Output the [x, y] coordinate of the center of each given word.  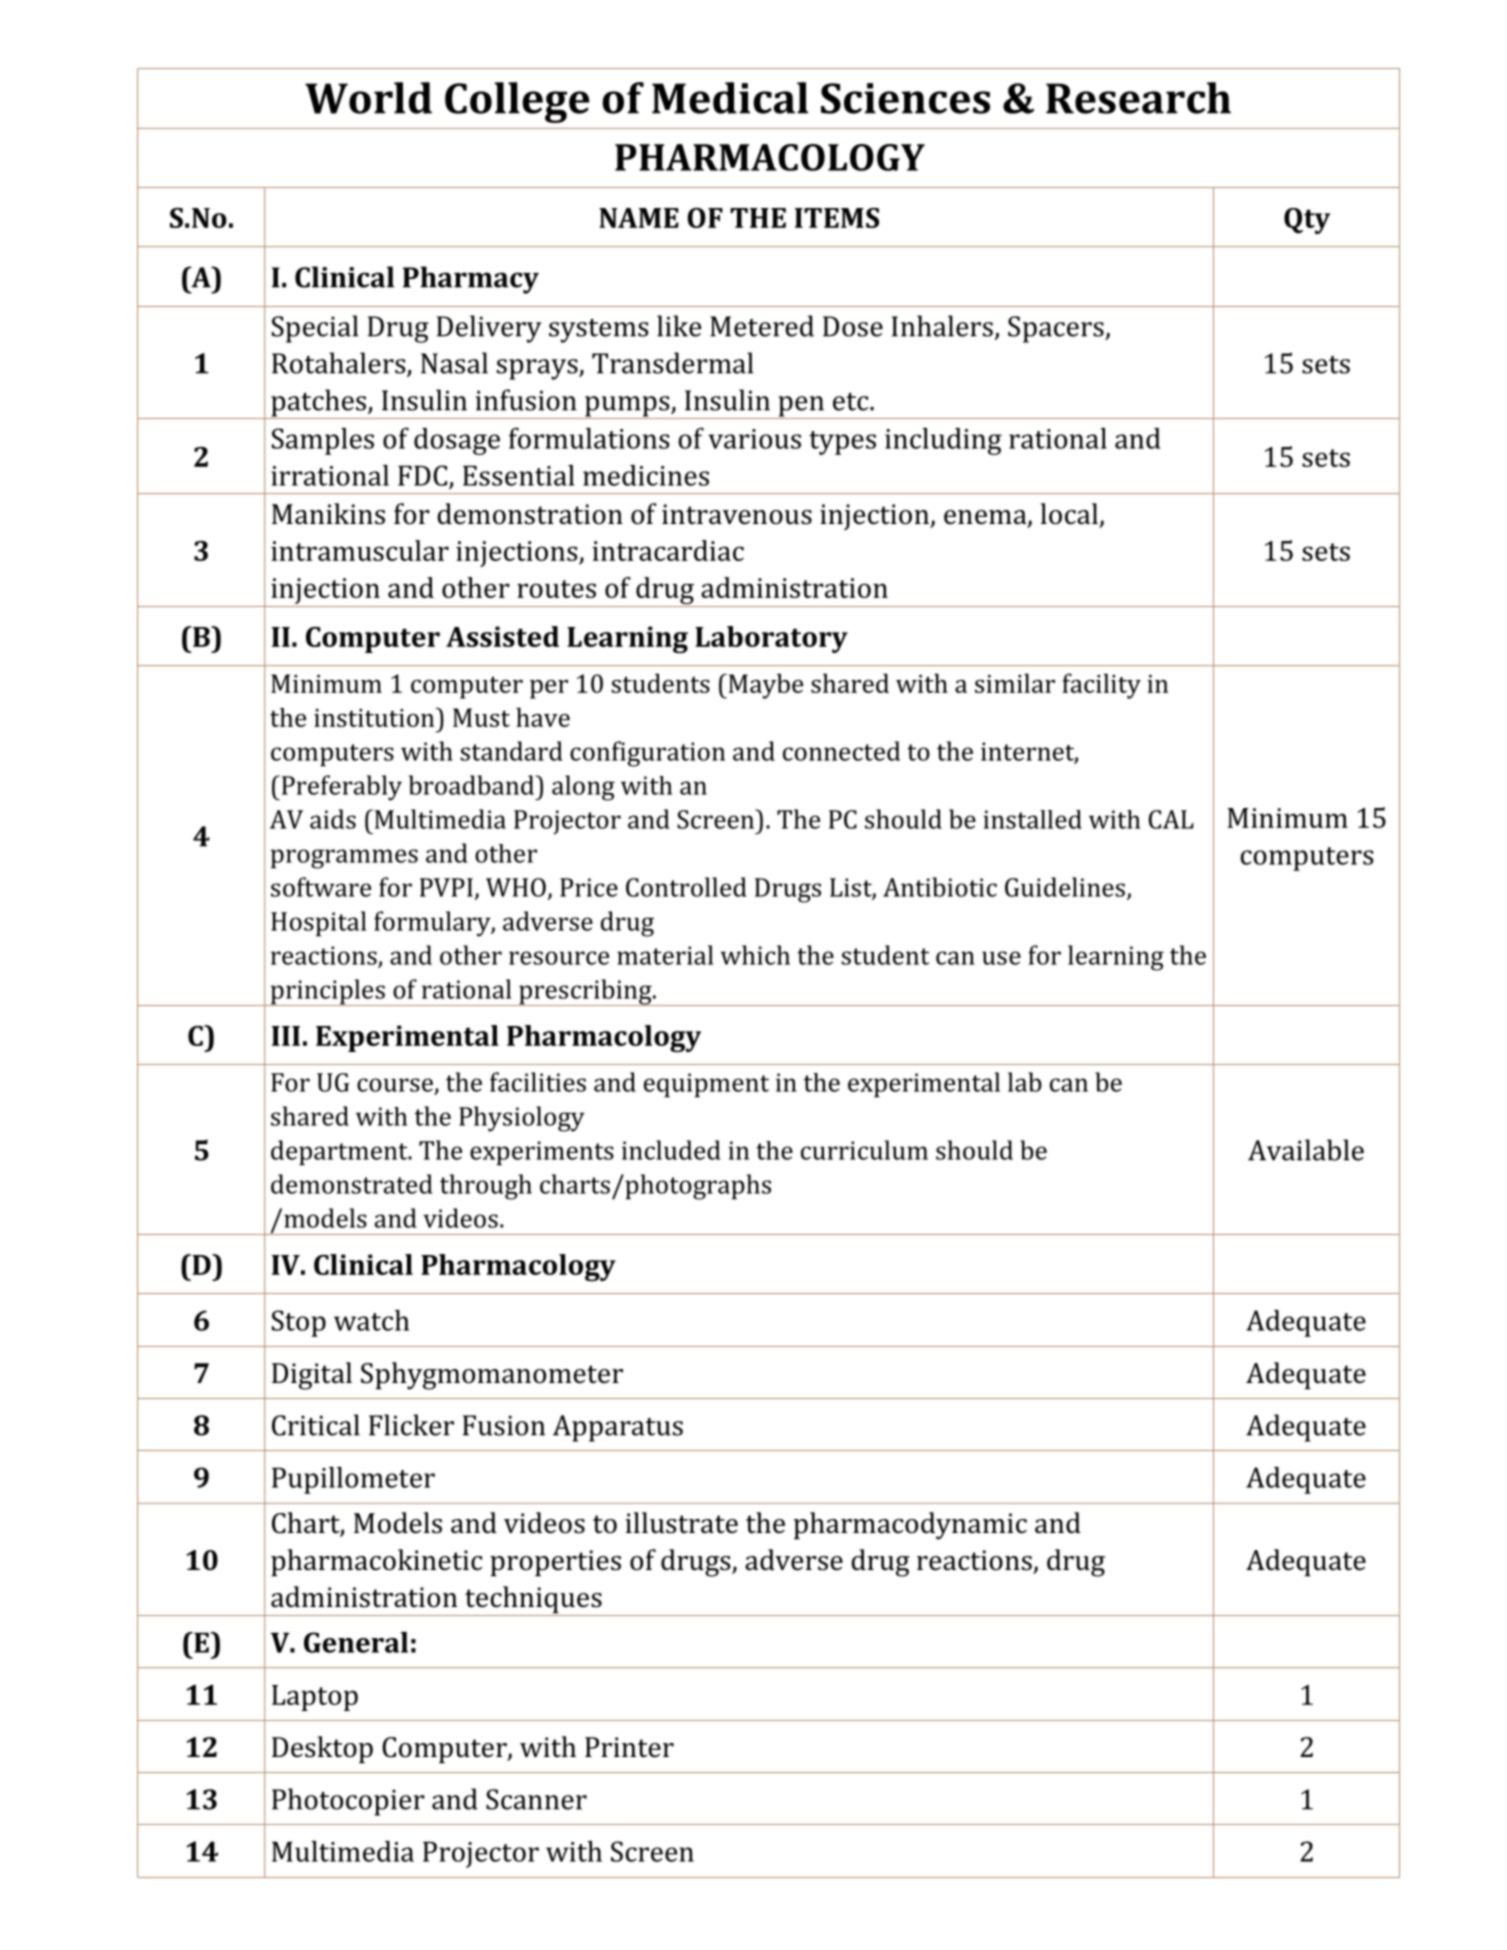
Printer [629, 1747]
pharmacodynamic [910, 1526]
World [368, 98]
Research [1138, 98]
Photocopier [348, 1802]
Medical [730, 98]
